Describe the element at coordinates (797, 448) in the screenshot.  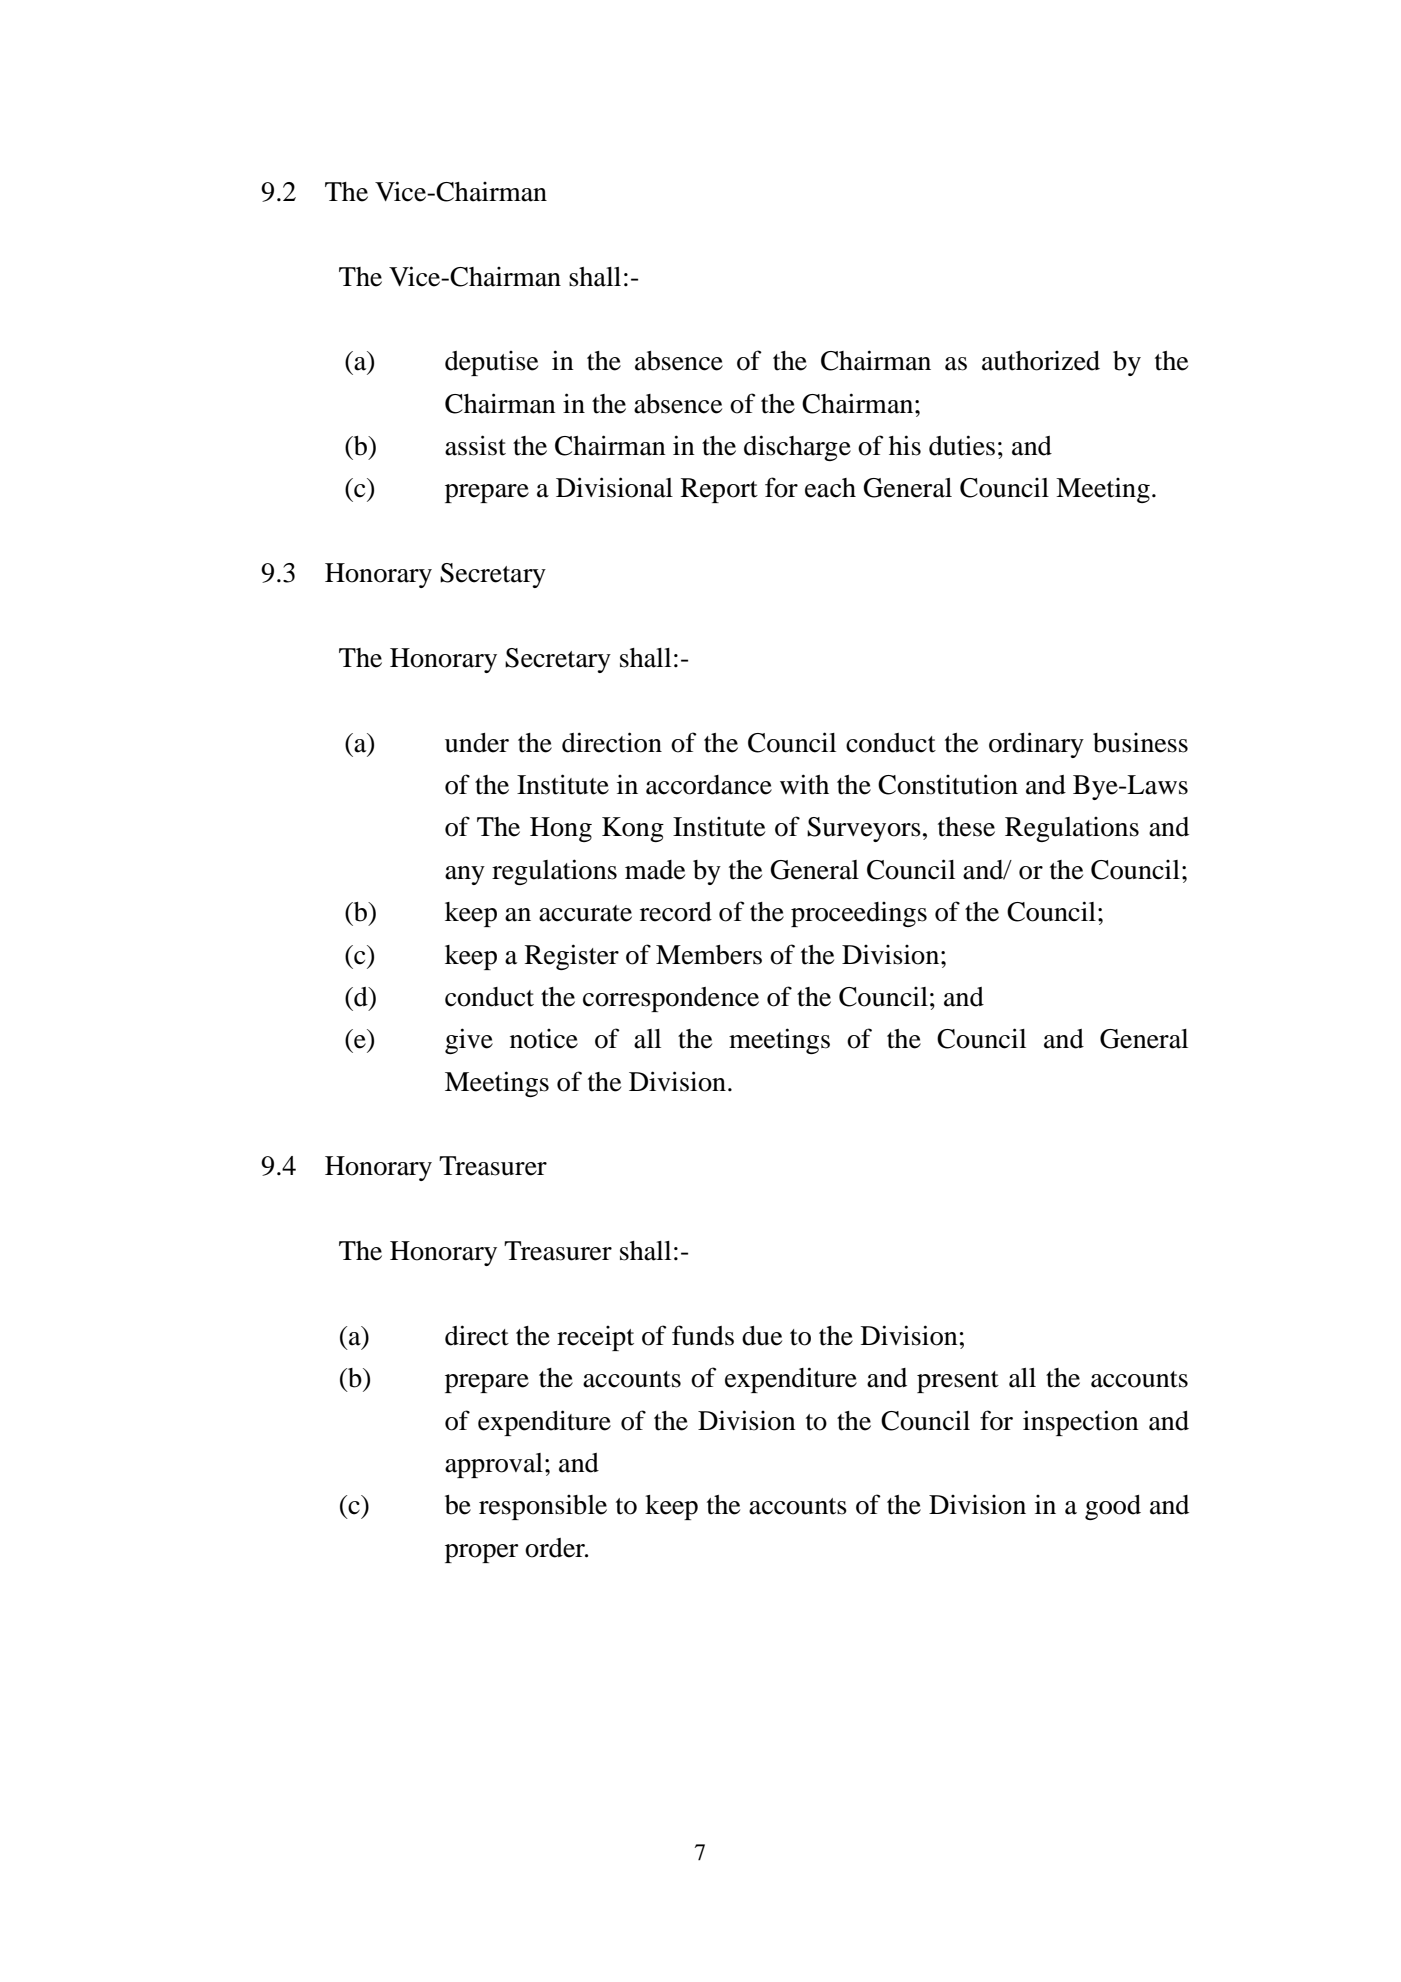
I see `discharge` at that location.
